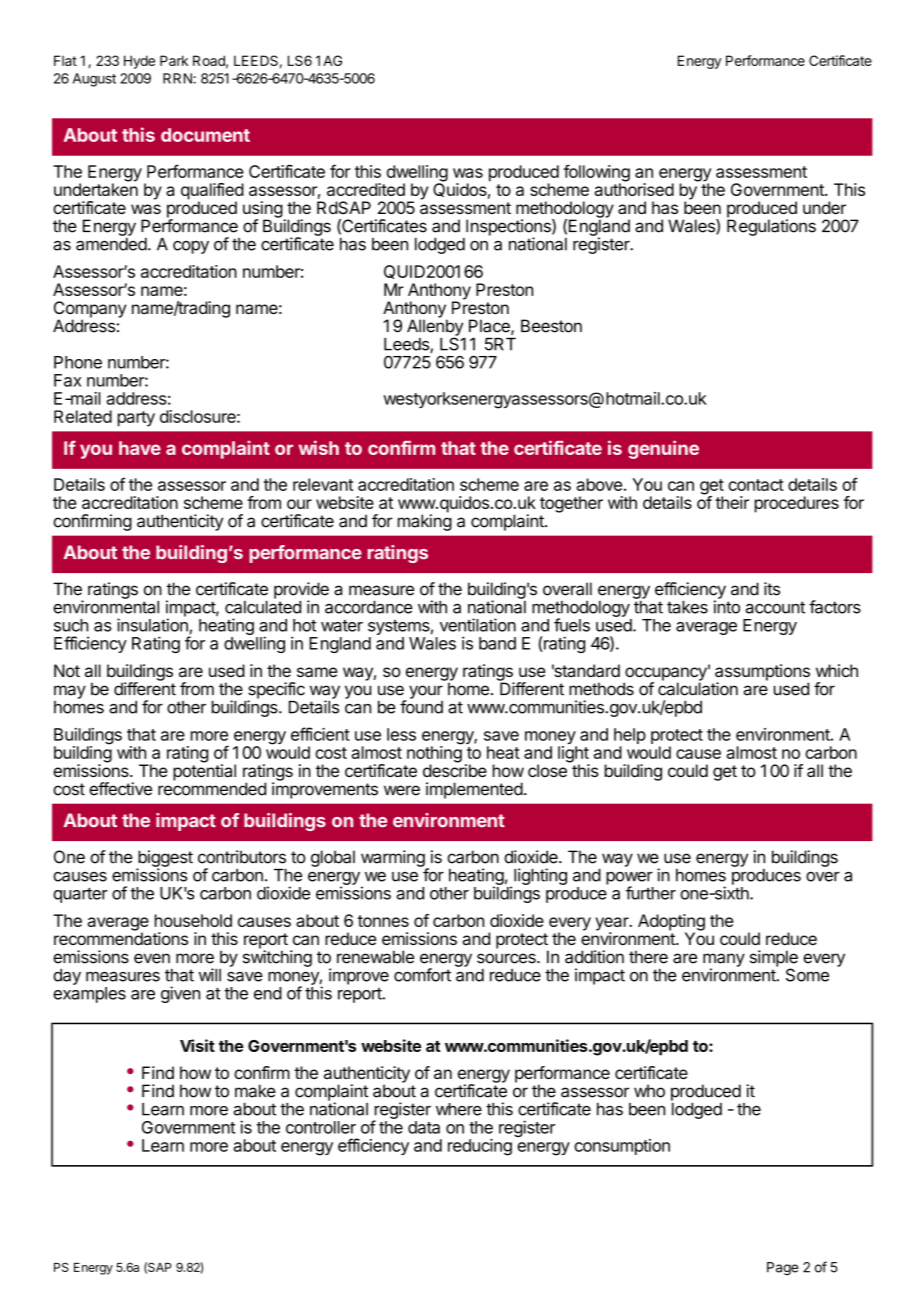 The height and width of the screenshot is (1308, 924). I want to click on RRN, so click(178, 78).
